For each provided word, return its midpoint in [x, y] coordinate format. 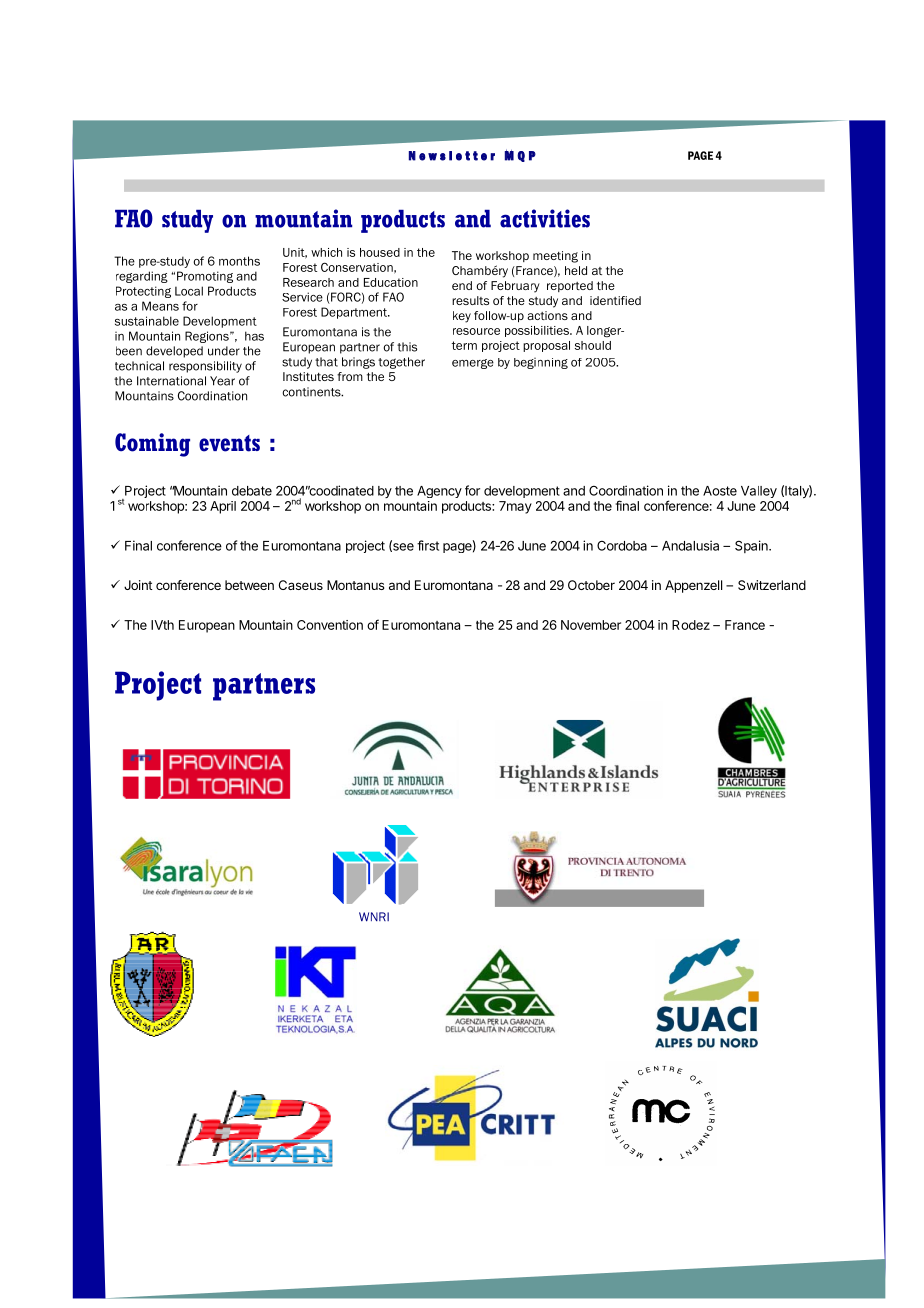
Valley [759, 492]
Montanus [356, 585]
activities [545, 218]
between [249, 585]
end [462, 285]
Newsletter [452, 156]
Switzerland [772, 585]
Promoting [205, 277]
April [223, 507]
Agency [439, 492]
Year [222, 381]
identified [615, 300]
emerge [473, 364]
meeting [555, 257]
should [593, 345]
